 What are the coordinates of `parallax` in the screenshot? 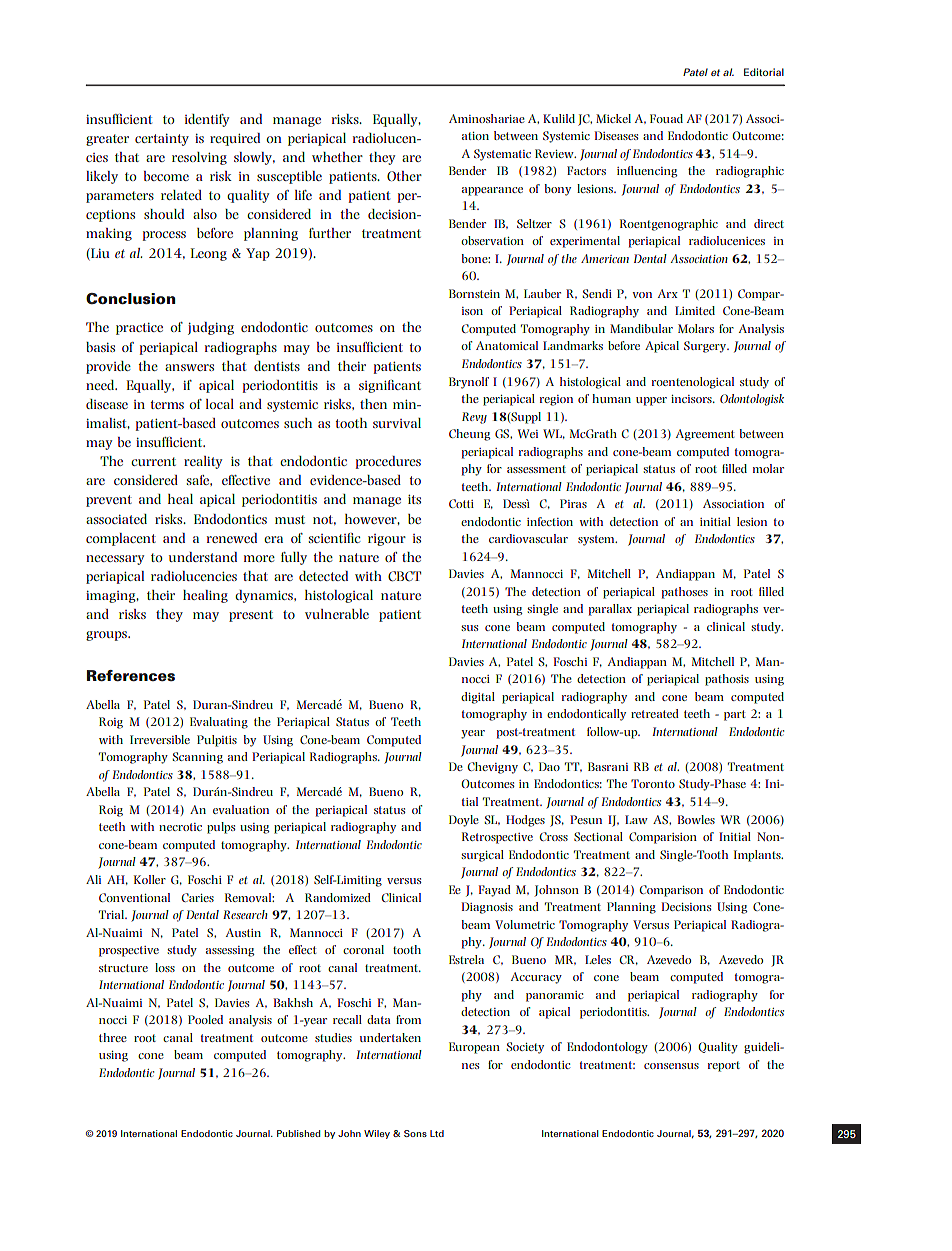 It's located at (610, 610).
